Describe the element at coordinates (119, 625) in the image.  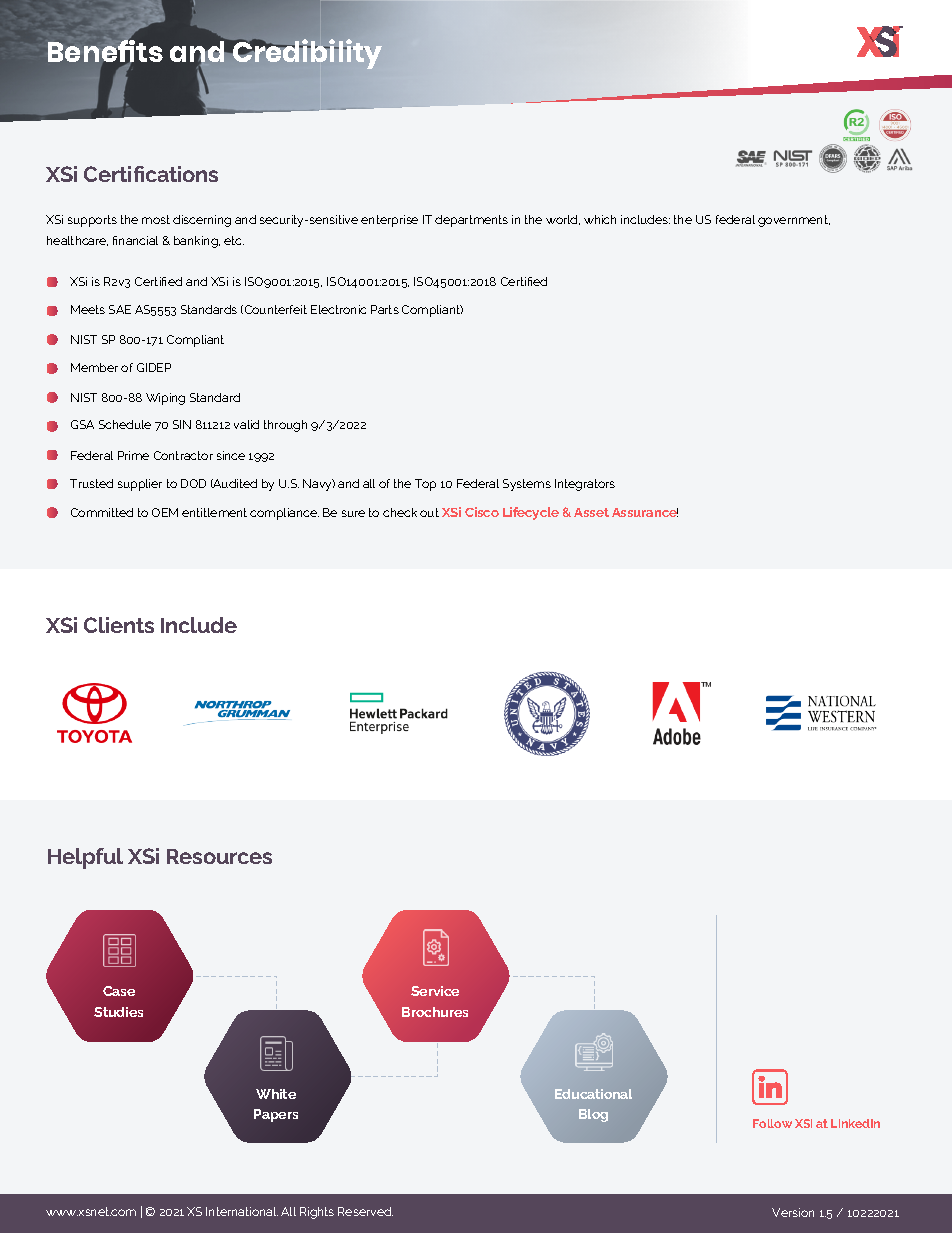
I see `Clients` at that location.
